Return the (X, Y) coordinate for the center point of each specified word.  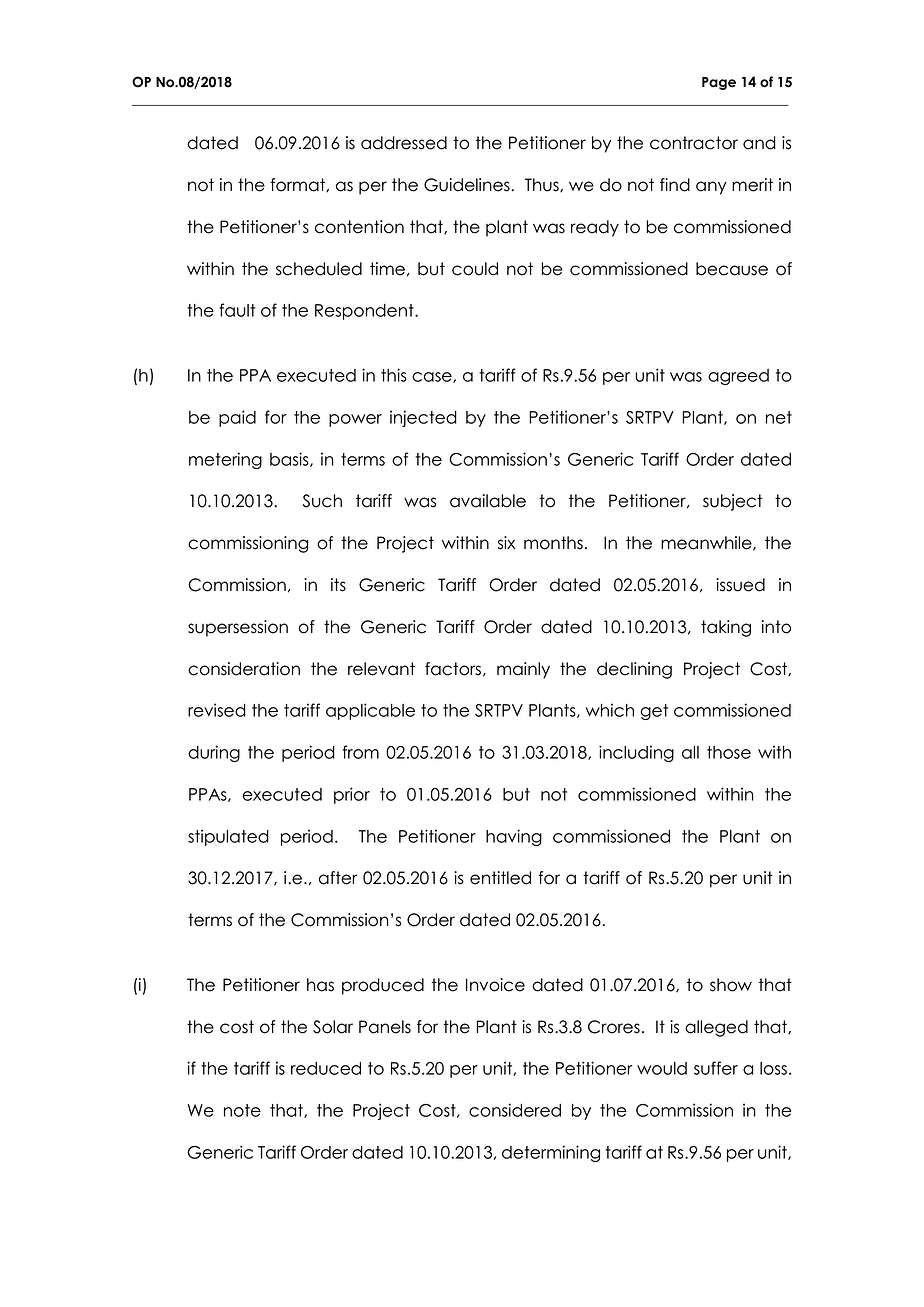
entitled (500, 878)
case (433, 377)
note (242, 1110)
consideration (244, 669)
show (731, 985)
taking (726, 628)
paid (237, 418)
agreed (738, 377)
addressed (404, 143)
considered (515, 1110)
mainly (523, 670)
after (338, 878)
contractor (694, 143)
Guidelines (468, 185)
